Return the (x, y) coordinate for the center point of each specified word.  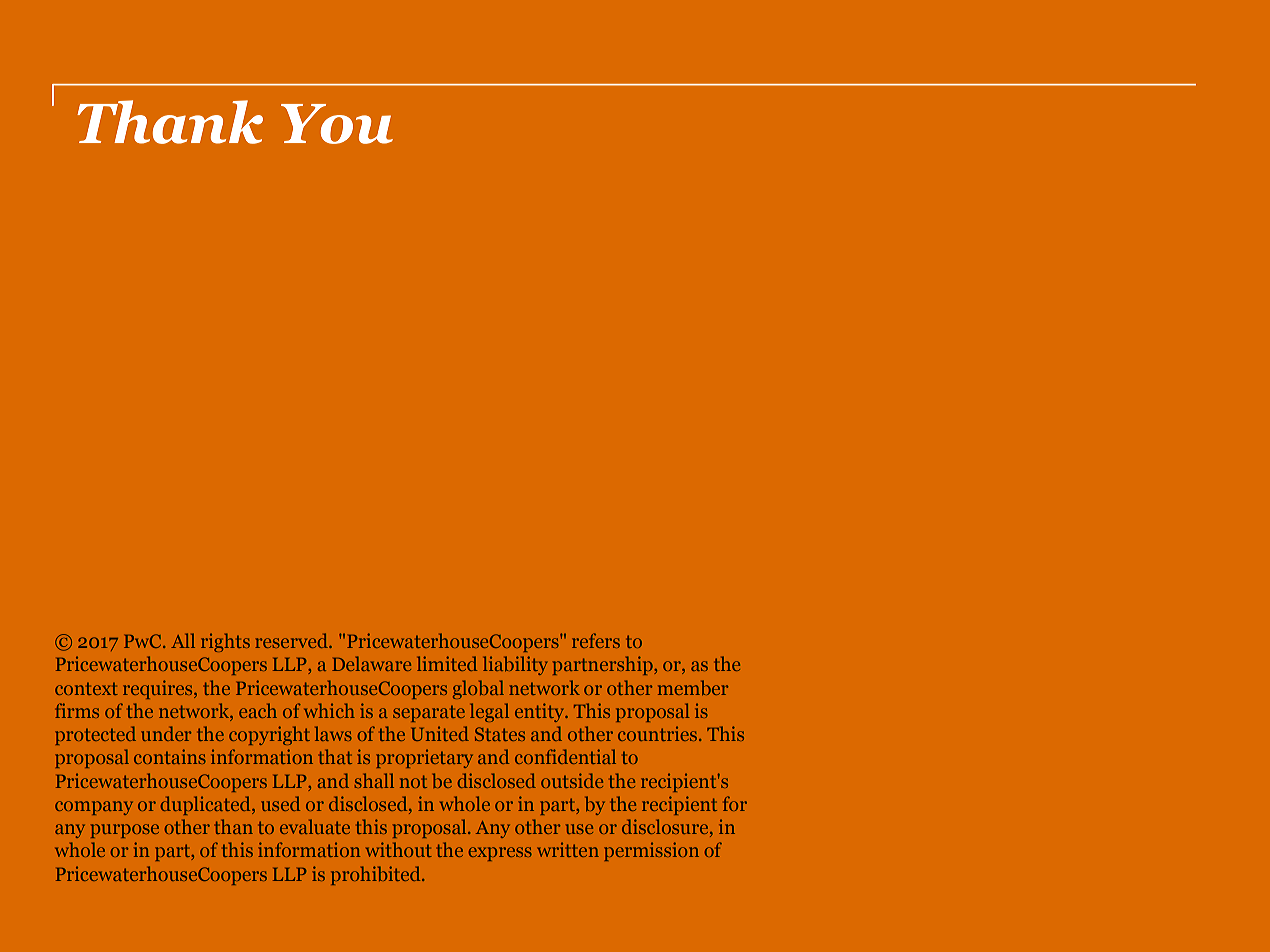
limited (447, 663)
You (337, 124)
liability (515, 665)
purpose (125, 831)
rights (225, 642)
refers (596, 640)
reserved (292, 640)
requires (159, 689)
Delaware (371, 663)
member (693, 687)
